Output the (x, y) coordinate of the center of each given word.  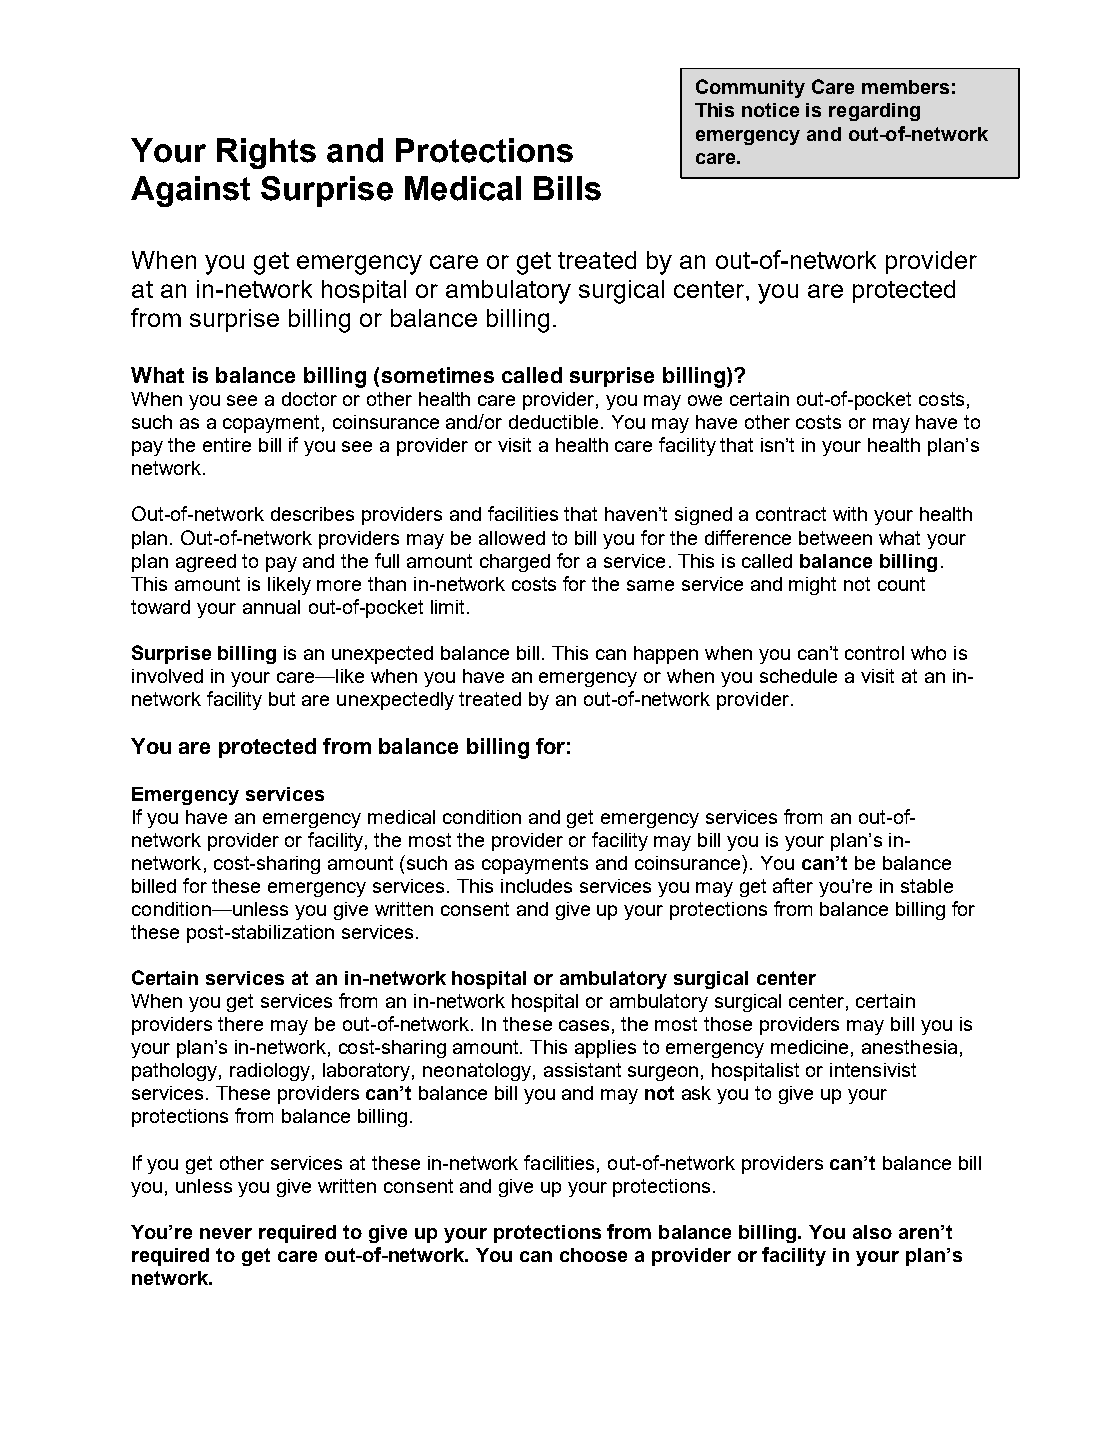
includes (536, 886)
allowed (512, 538)
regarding (874, 112)
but (282, 699)
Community (750, 88)
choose (593, 1255)
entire (227, 445)
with (850, 514)
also (872, 1232)
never (226, 1233)
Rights (266, 153)
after (793, 885)
